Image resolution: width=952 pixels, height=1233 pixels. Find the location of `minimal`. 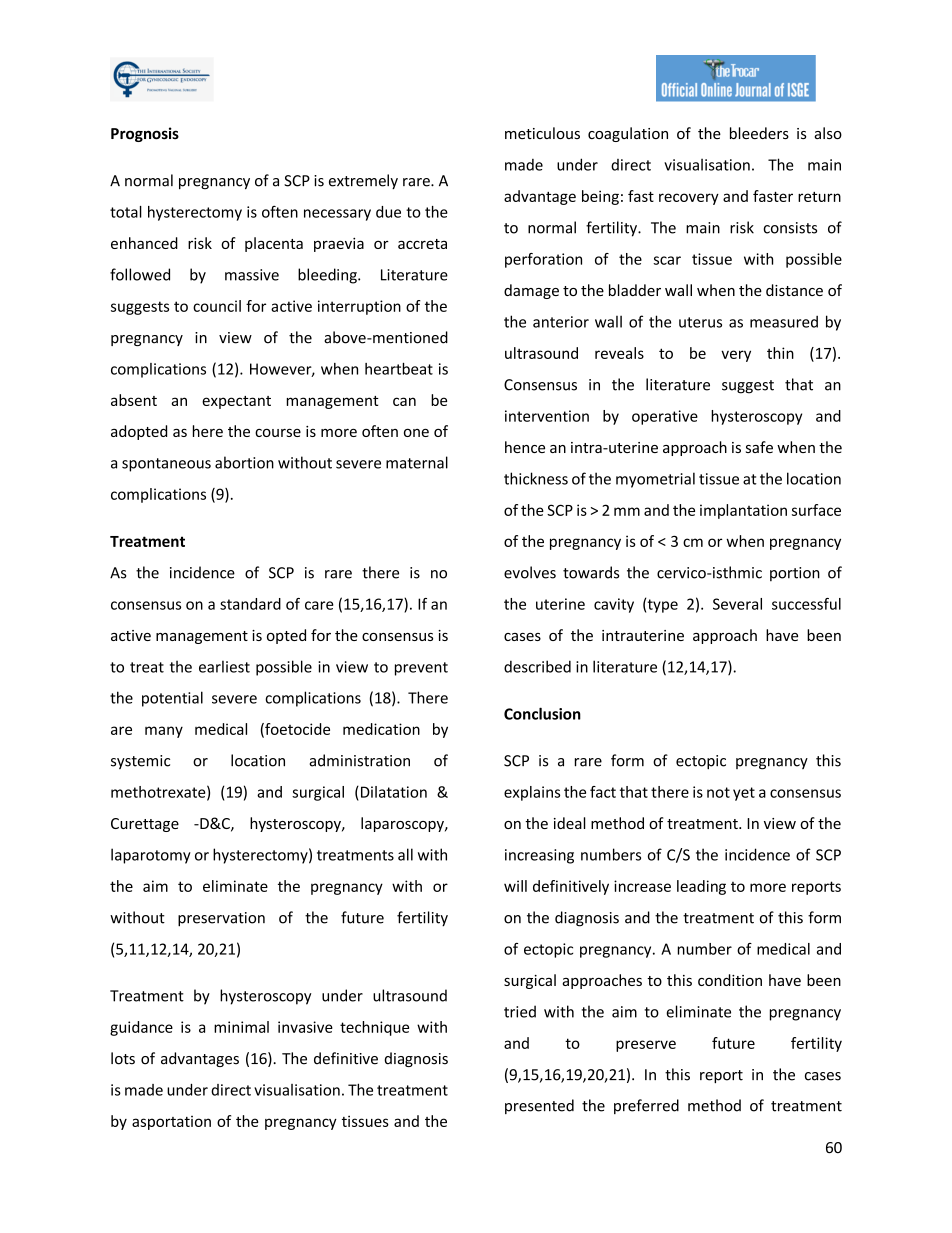

minimal is located at coordinates (241, 1027).
